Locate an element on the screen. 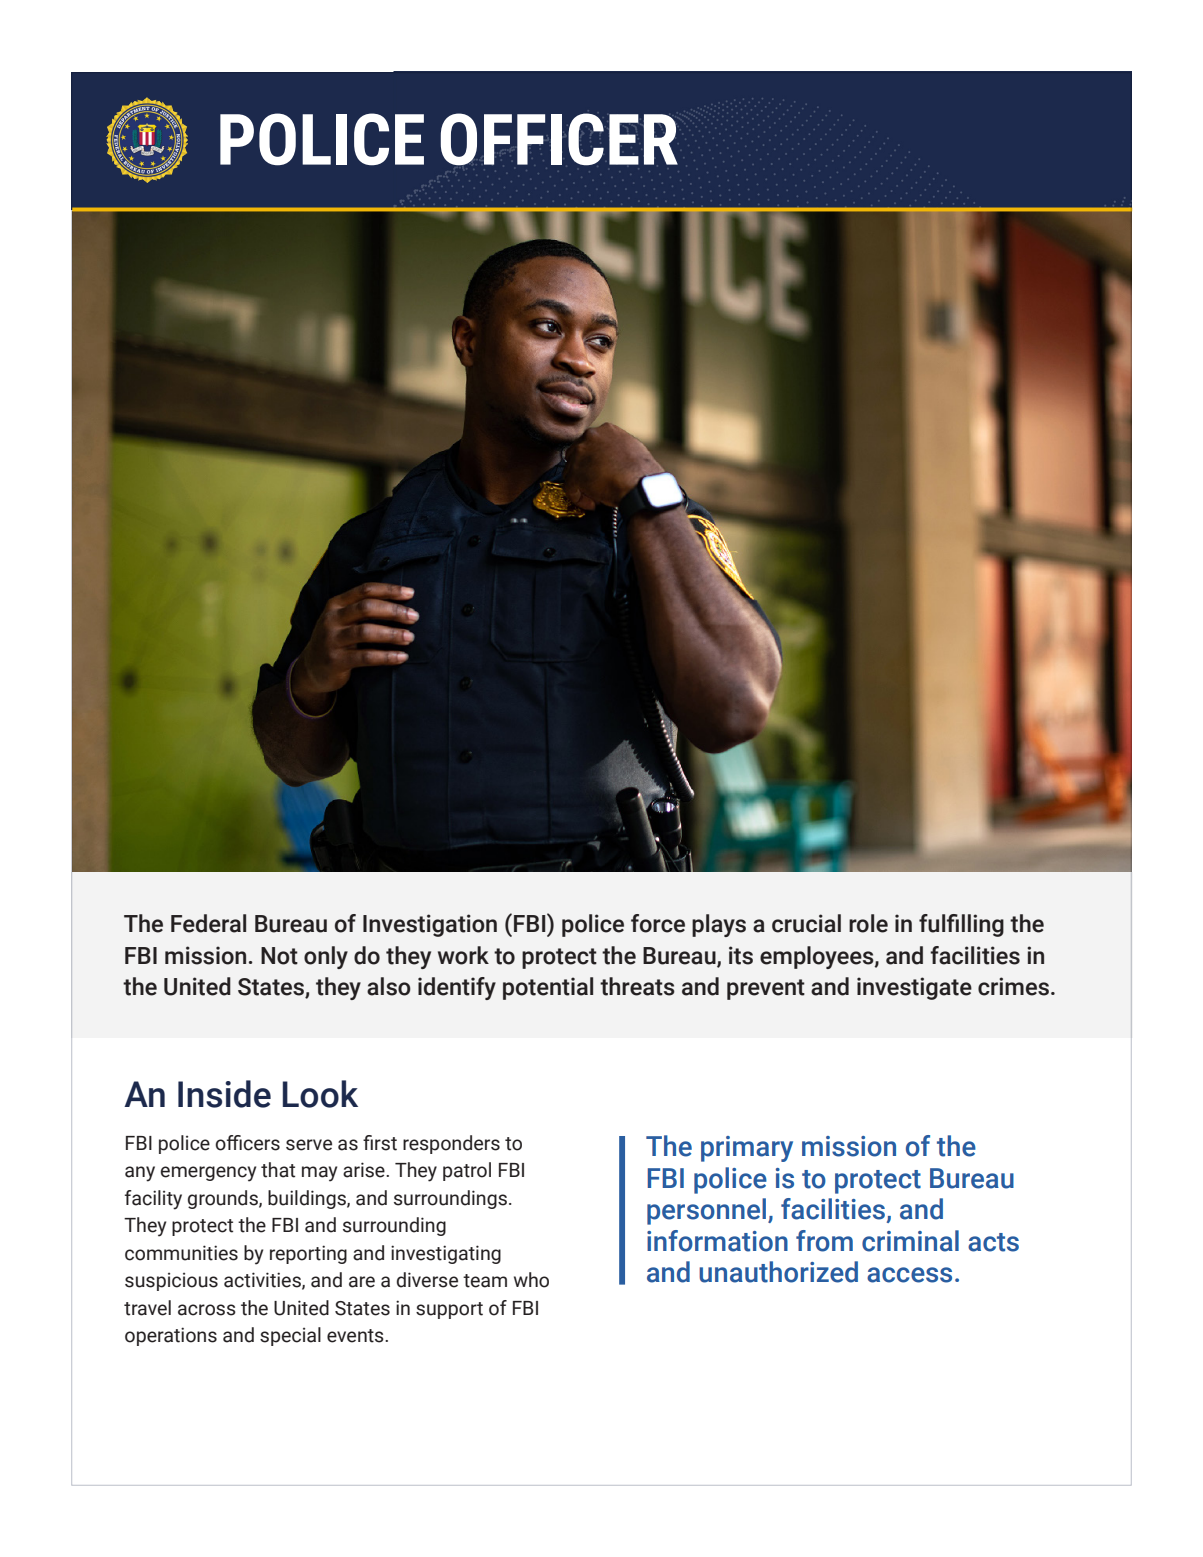 This screenshot has width=1203, height=1557. Look is located at coordinates (320, 1094).
